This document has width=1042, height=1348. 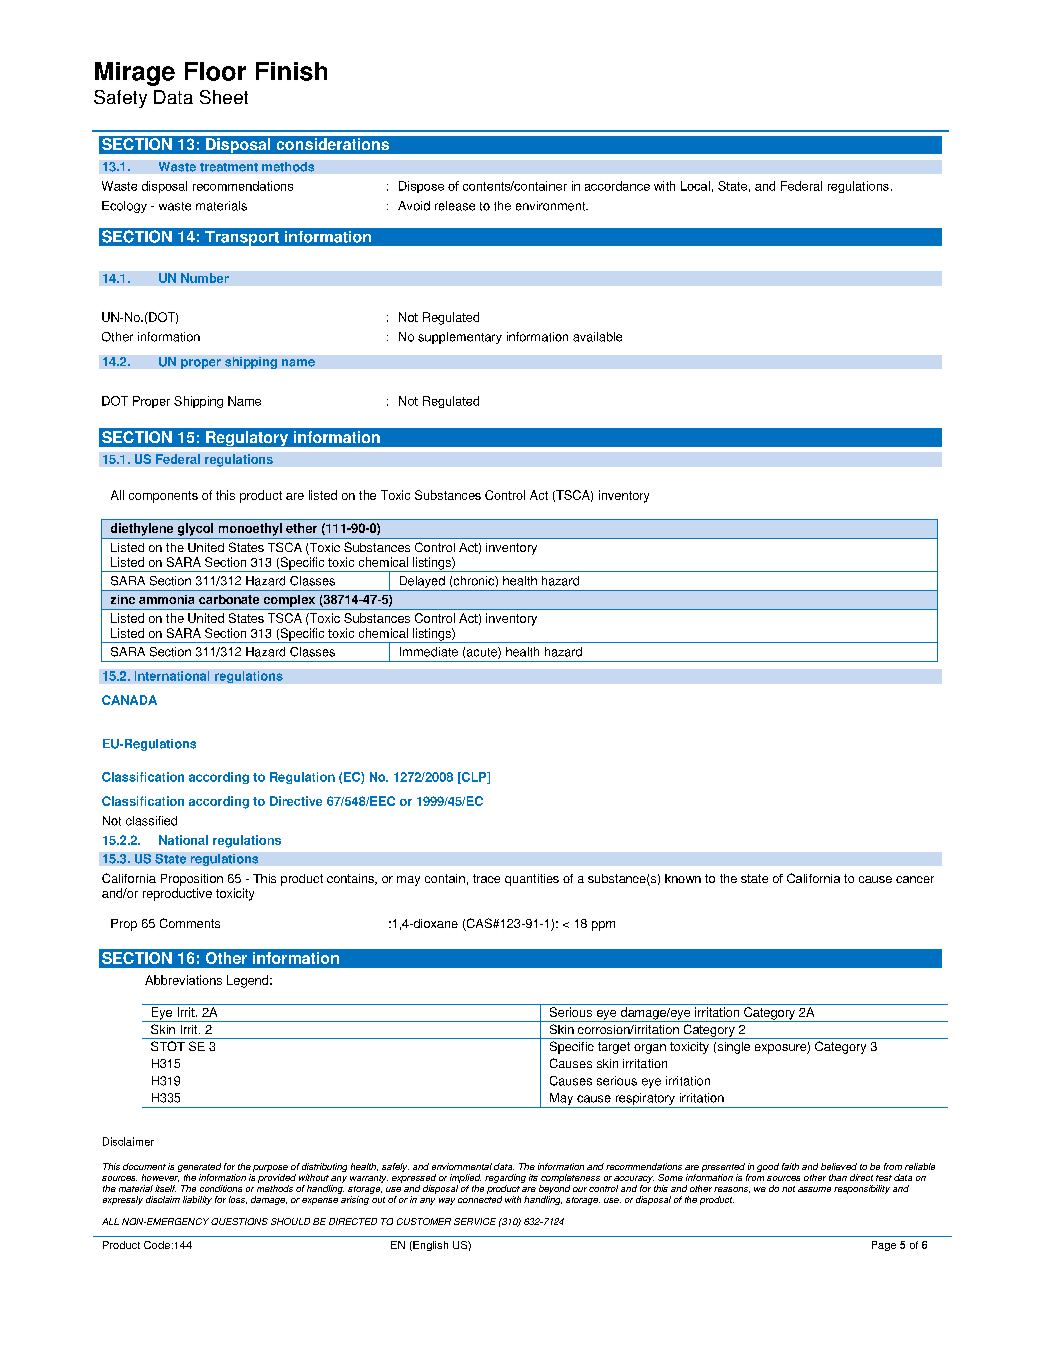 I want to click on components, so click(x=163, y=497).
